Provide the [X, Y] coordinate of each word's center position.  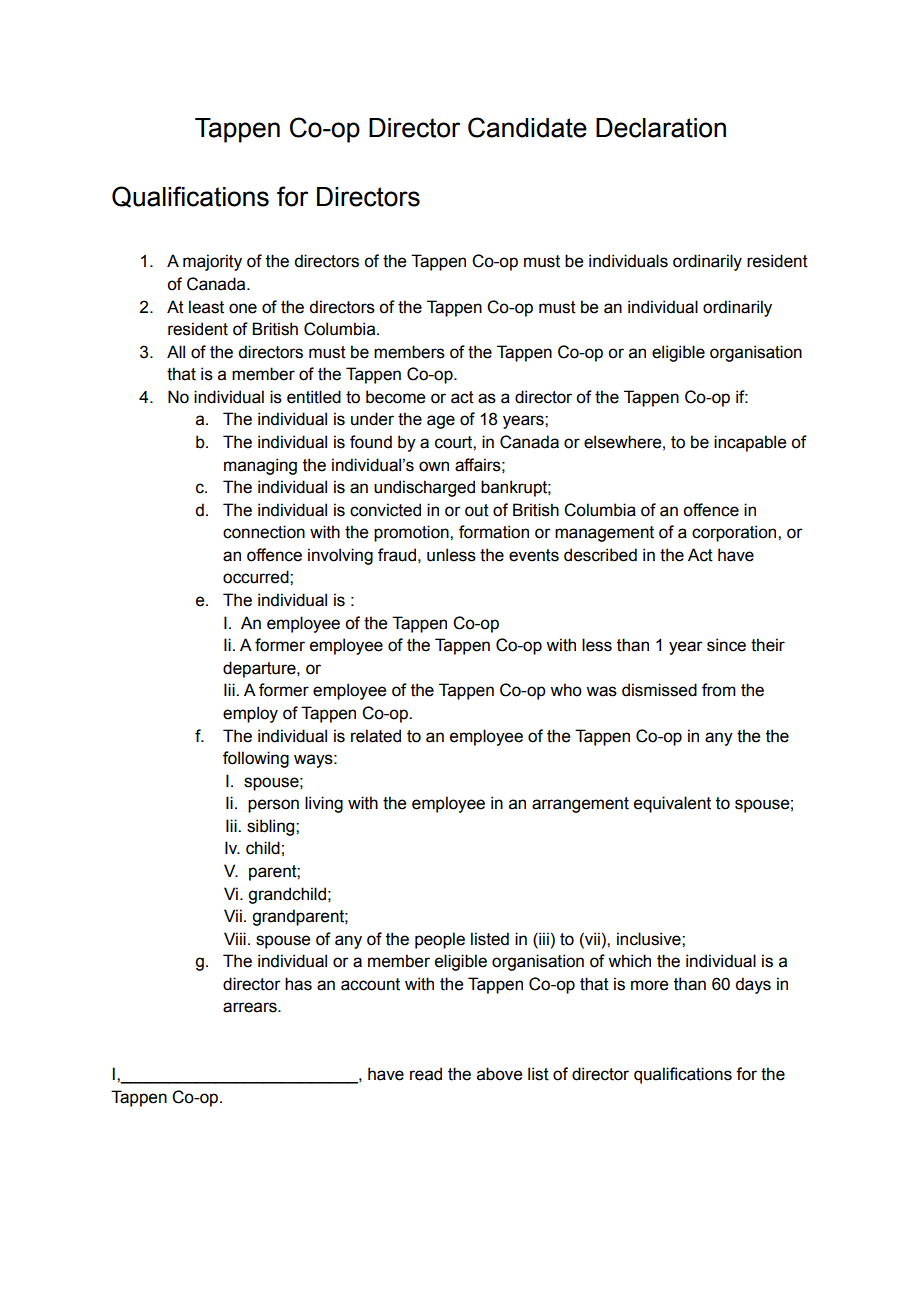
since [726, 645]
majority [212, 262]
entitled [314, 397]
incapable [750, 443]
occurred [257, 577]
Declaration [661, 128]
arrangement [580, 805]
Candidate [527, 127]
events [534, 555]
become [395, 397]
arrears [251, 1007]
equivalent [672, 804]
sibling [272, 827]
